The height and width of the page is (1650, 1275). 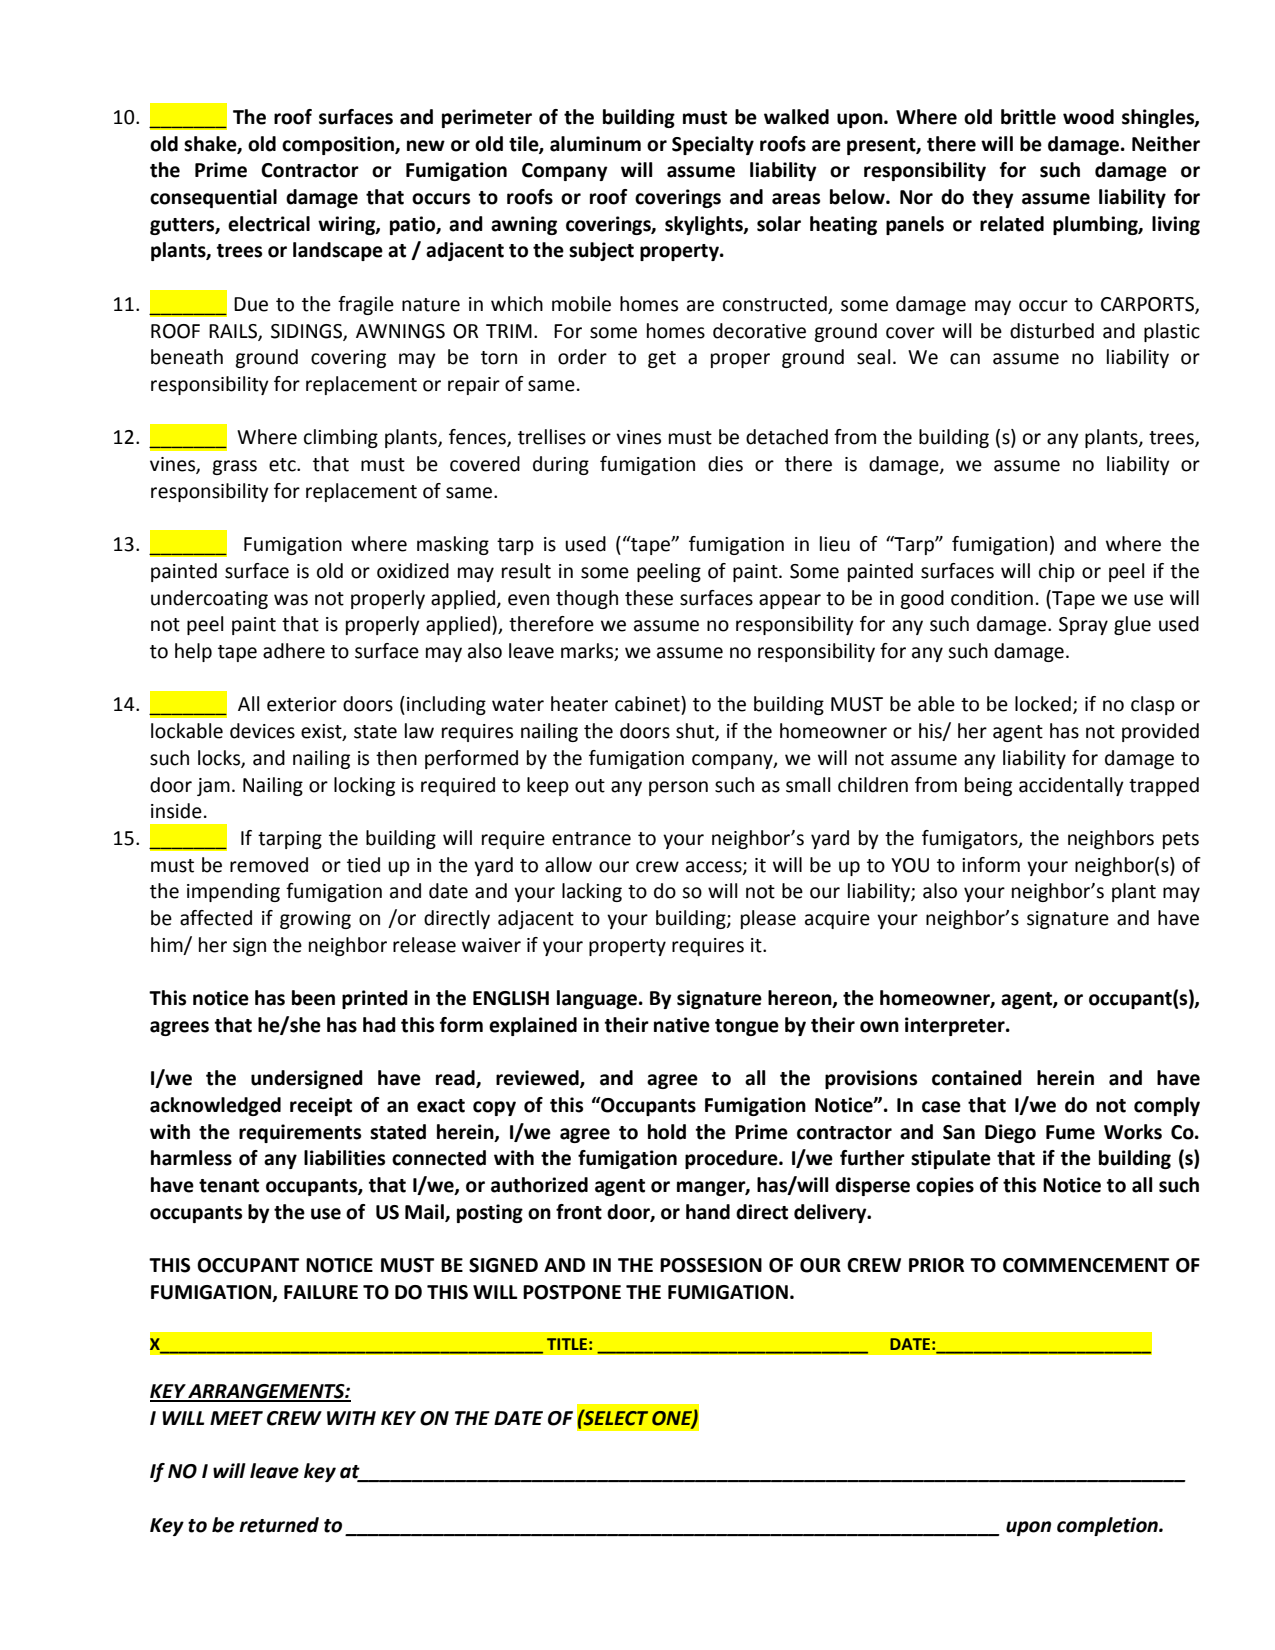 I want to click on POSTPONE, so click(x=572, y=1292).
